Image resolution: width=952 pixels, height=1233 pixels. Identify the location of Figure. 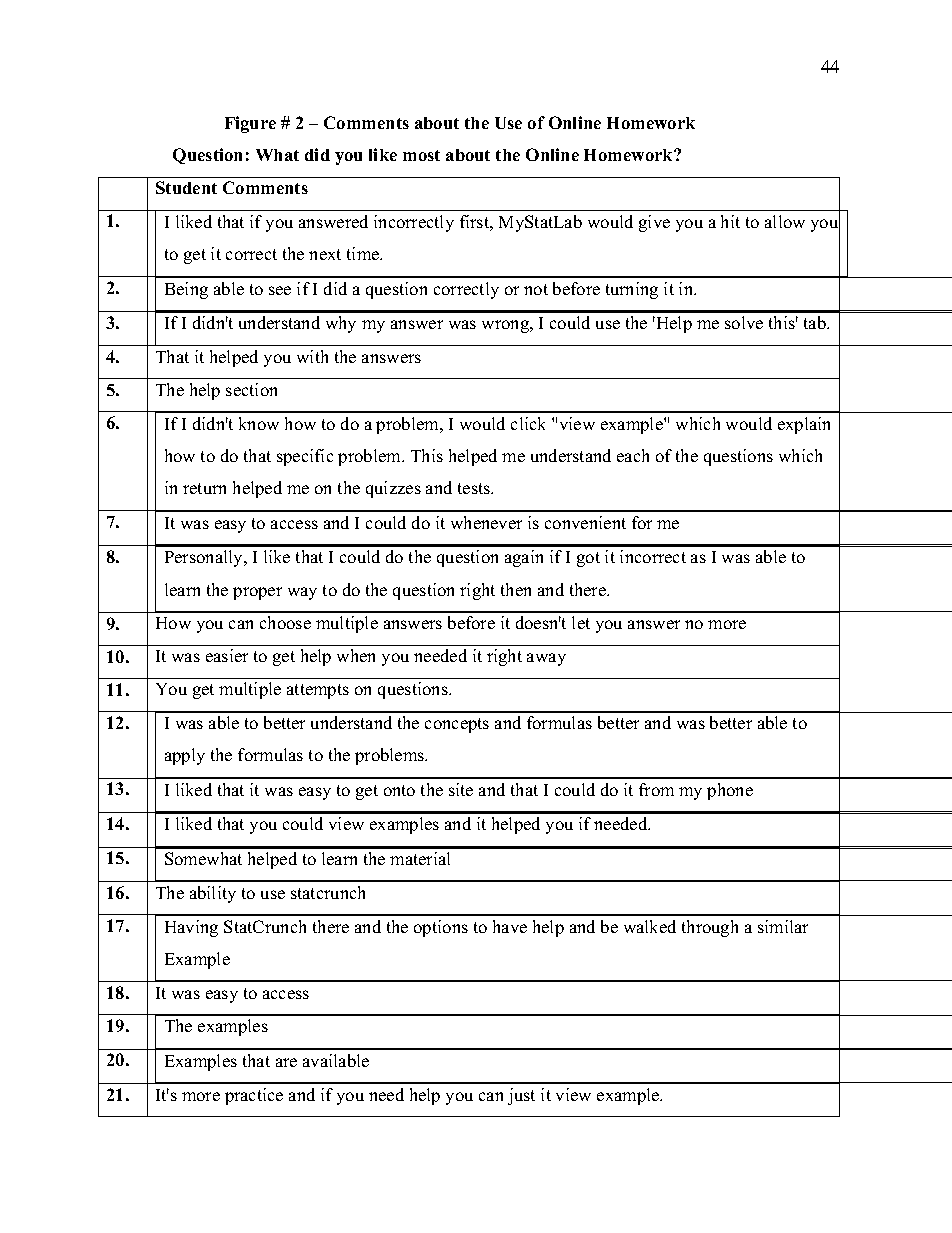
(250, 124).
